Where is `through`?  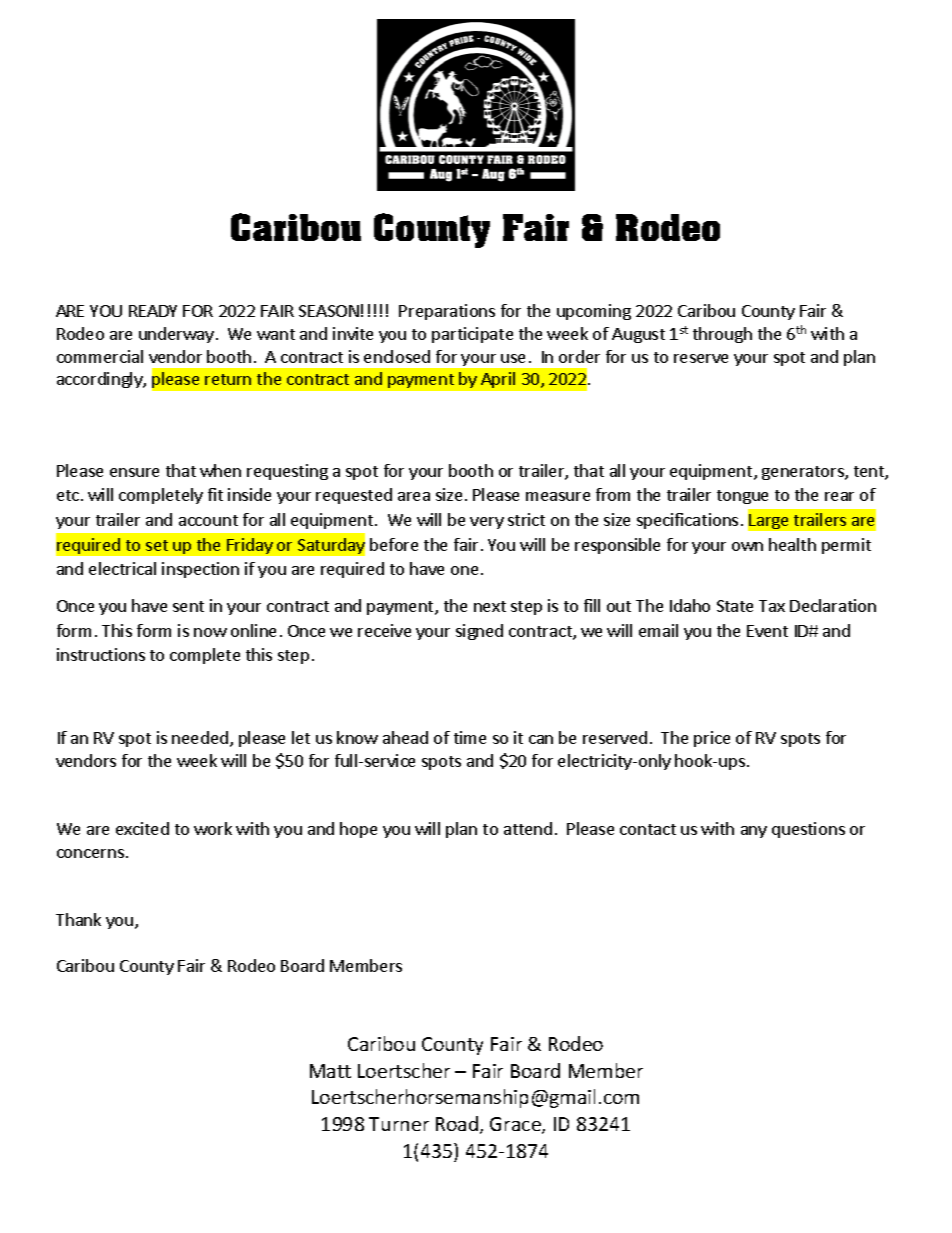
through is located at coordinates (722, 335).
